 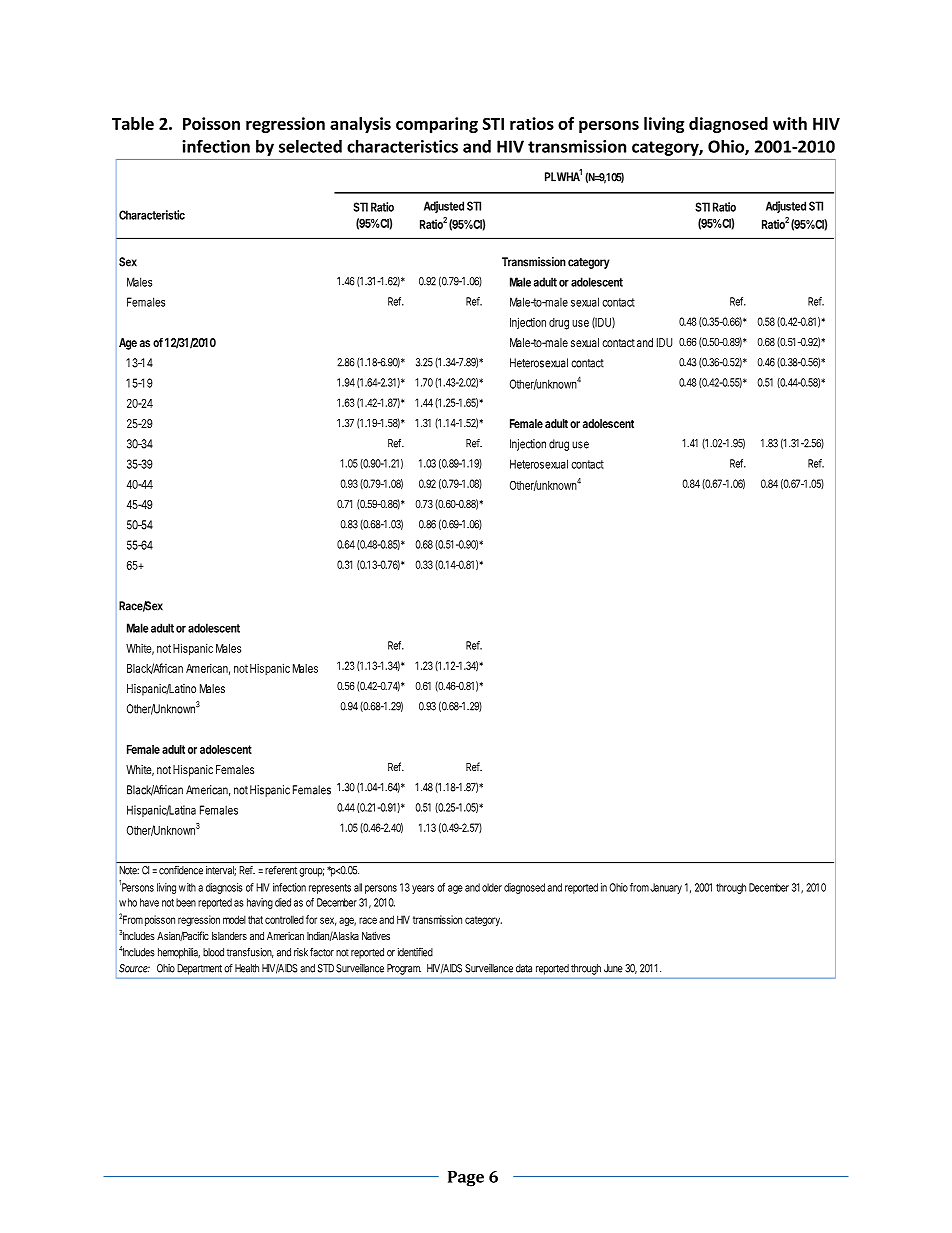 What do you see at coordinates (437, 125) in the screenshot?
I see `comparing` at bounding box center [437, 125].
